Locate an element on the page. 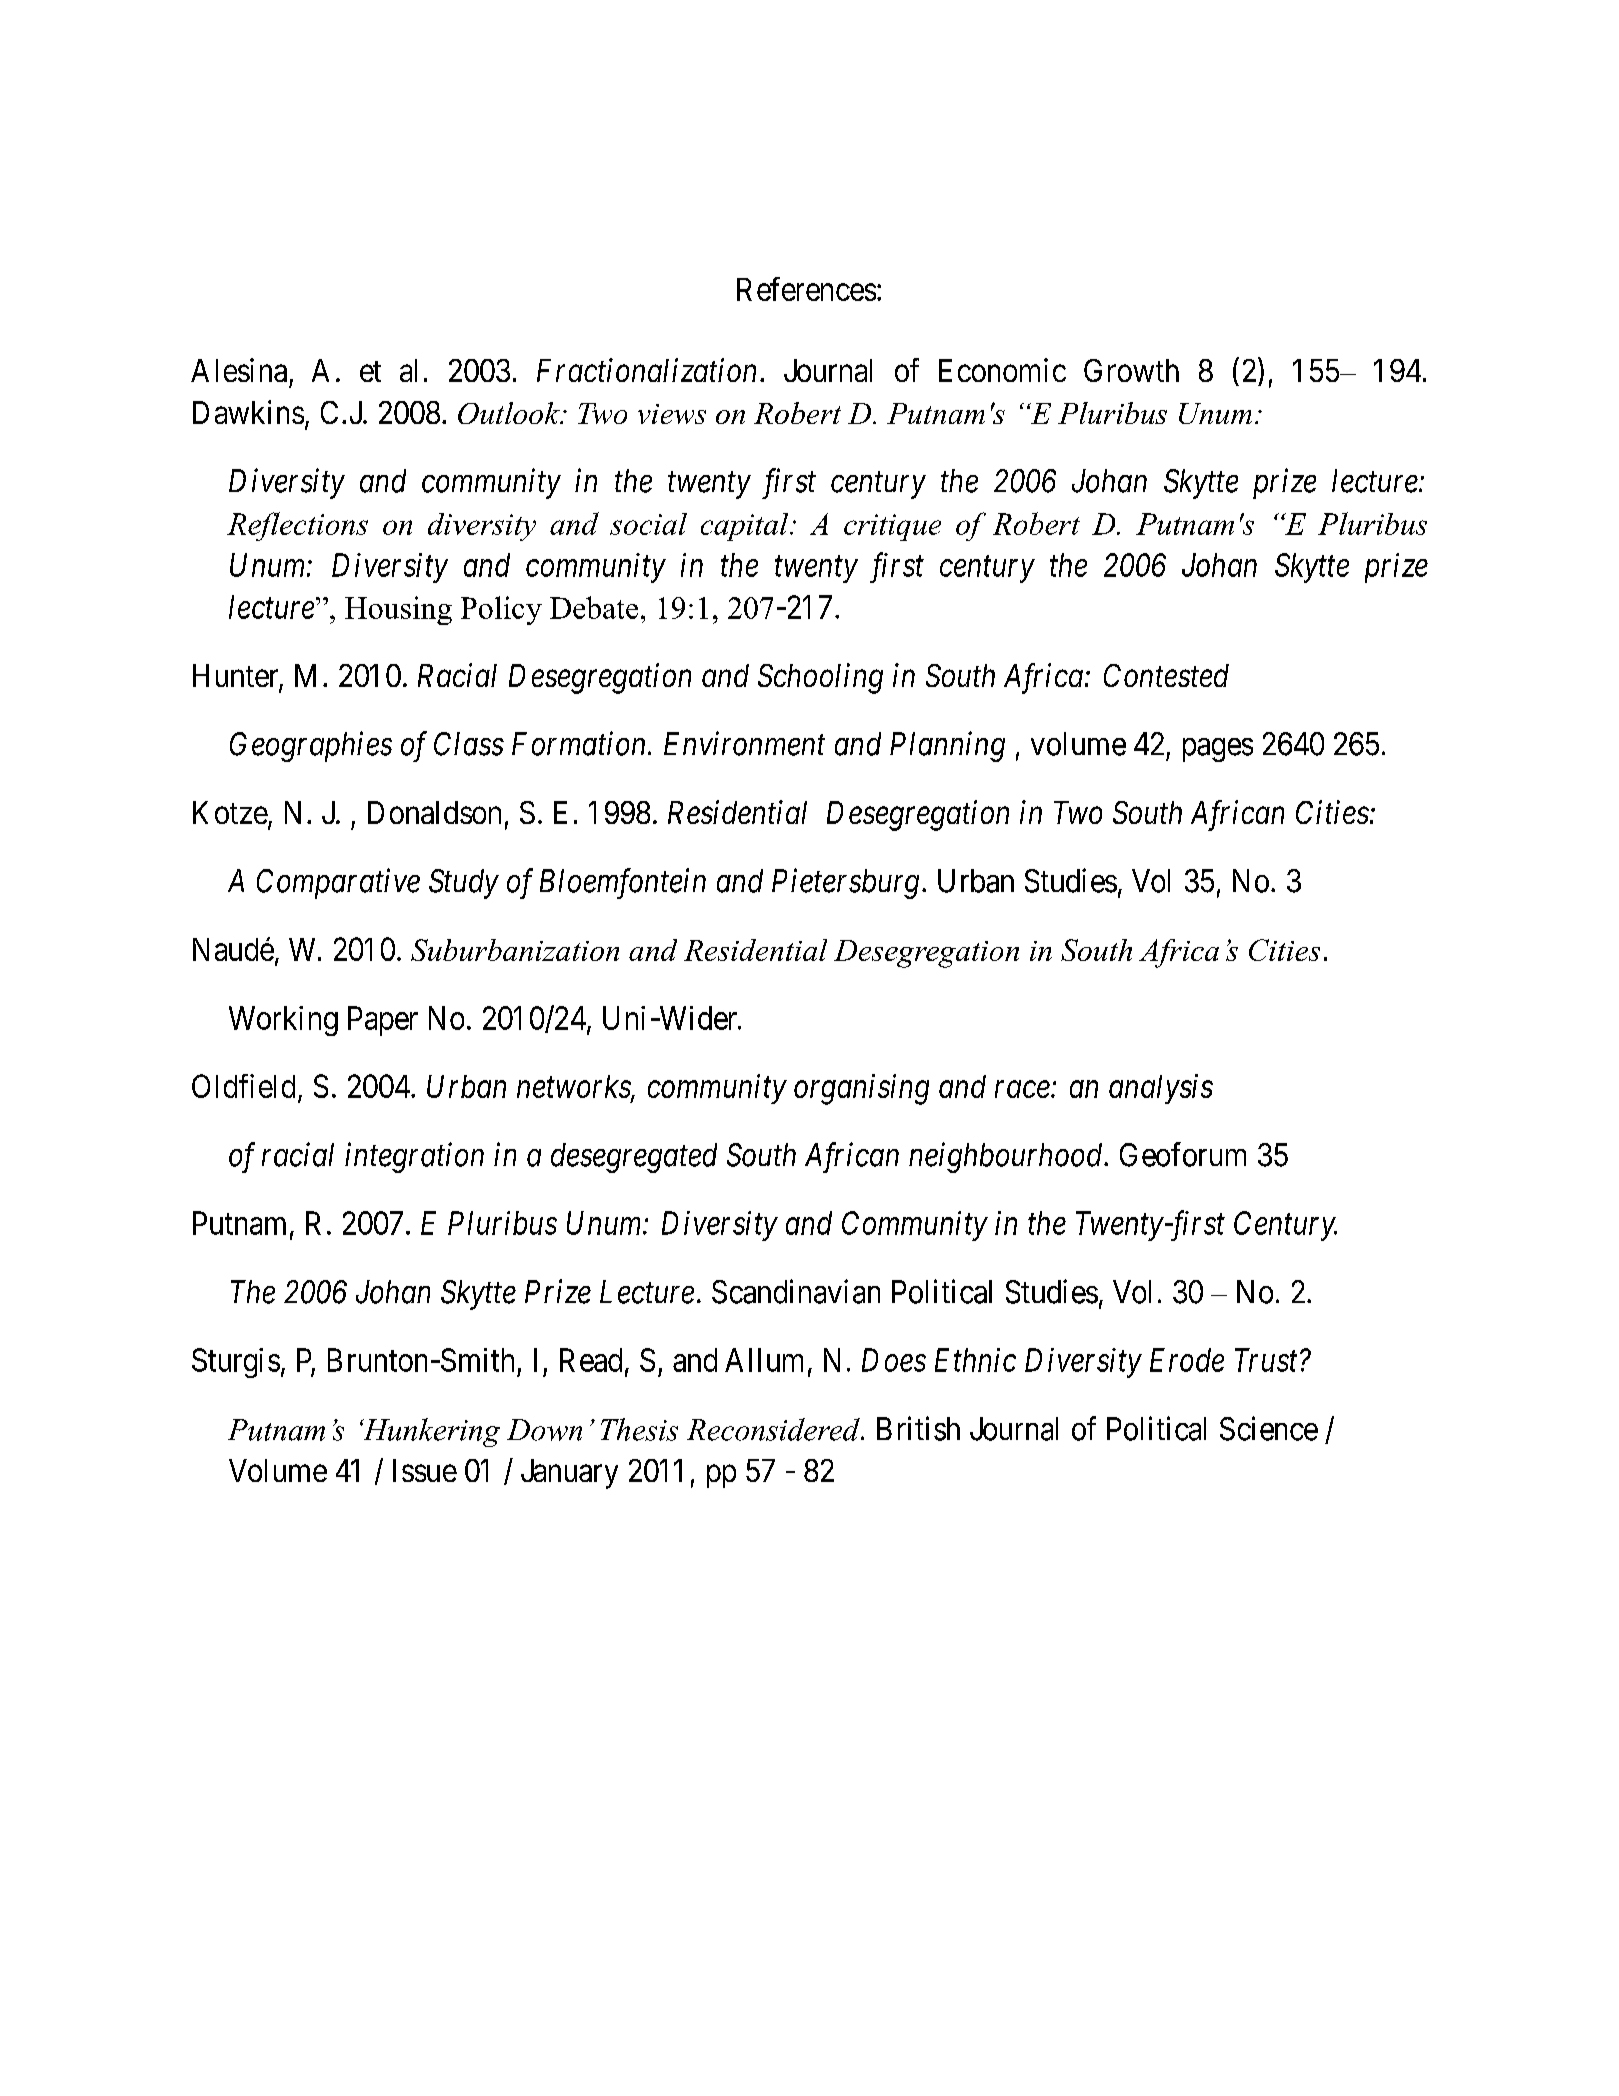 The width and height of the image is (1619, 2096). Schooling is located at coordinates (820, 678).
